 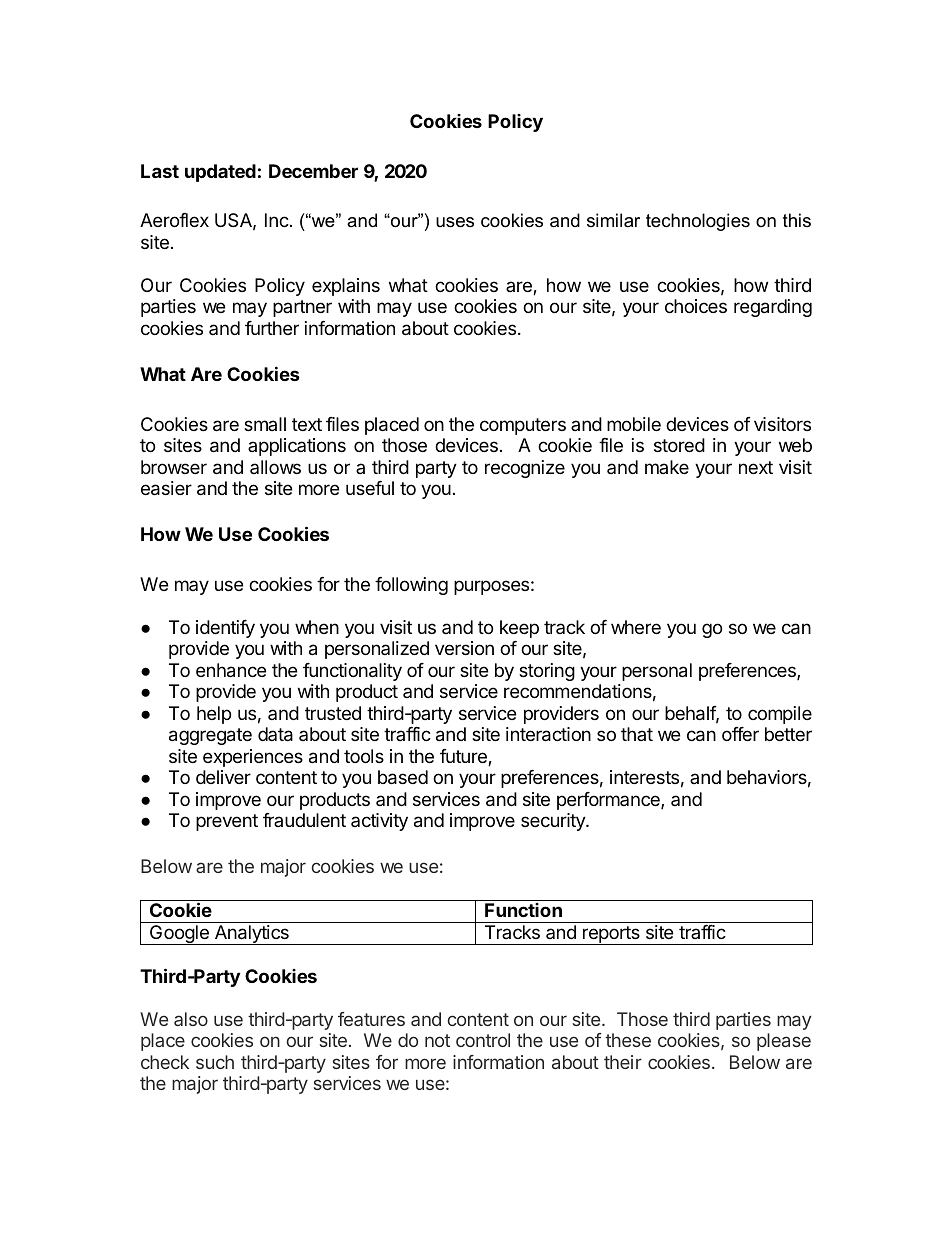 I want to click on stored, so click(x=679, y=445).
